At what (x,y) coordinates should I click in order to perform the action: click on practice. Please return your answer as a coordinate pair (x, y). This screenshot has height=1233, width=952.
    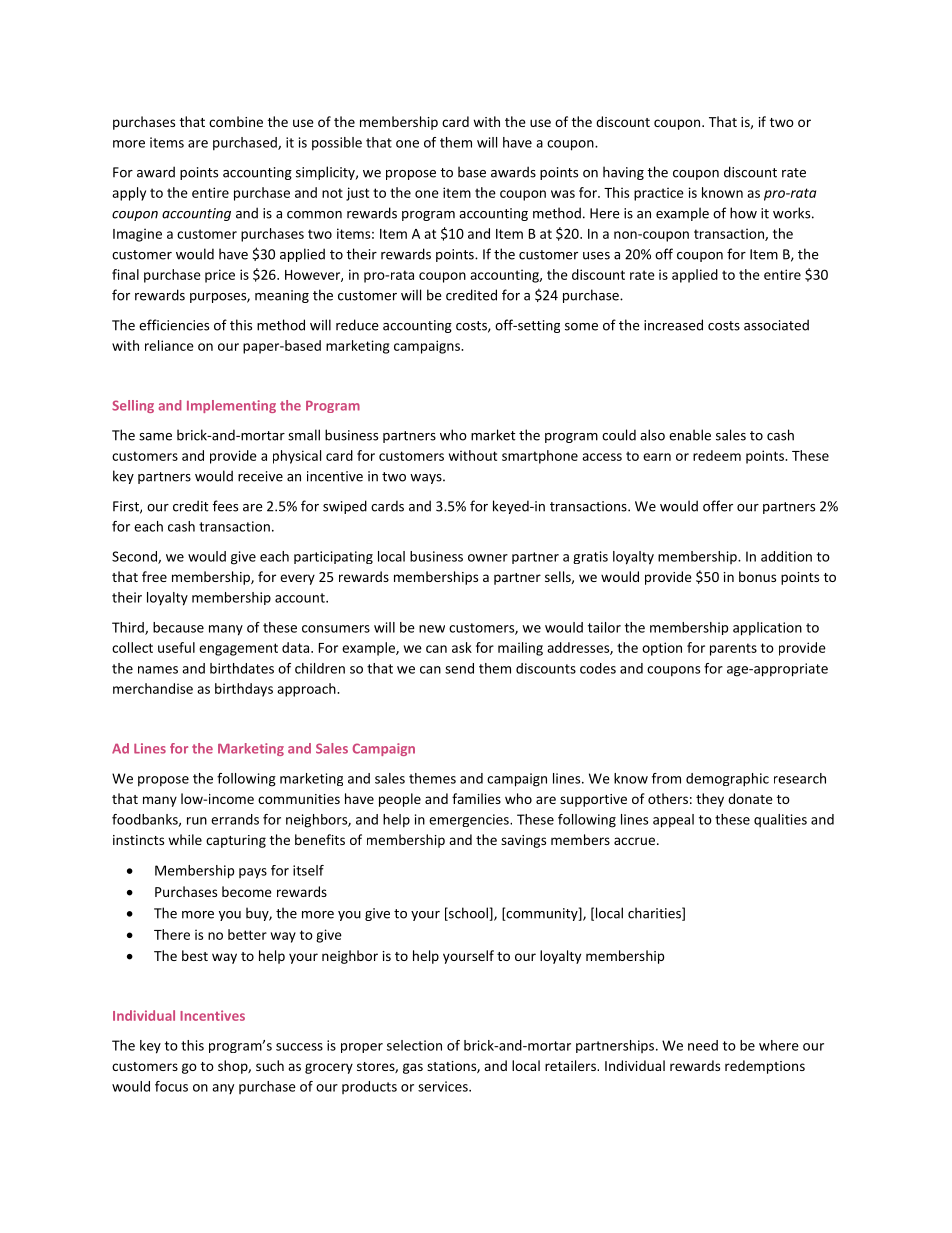
    Looking at the image, I should click on (659, 194).
